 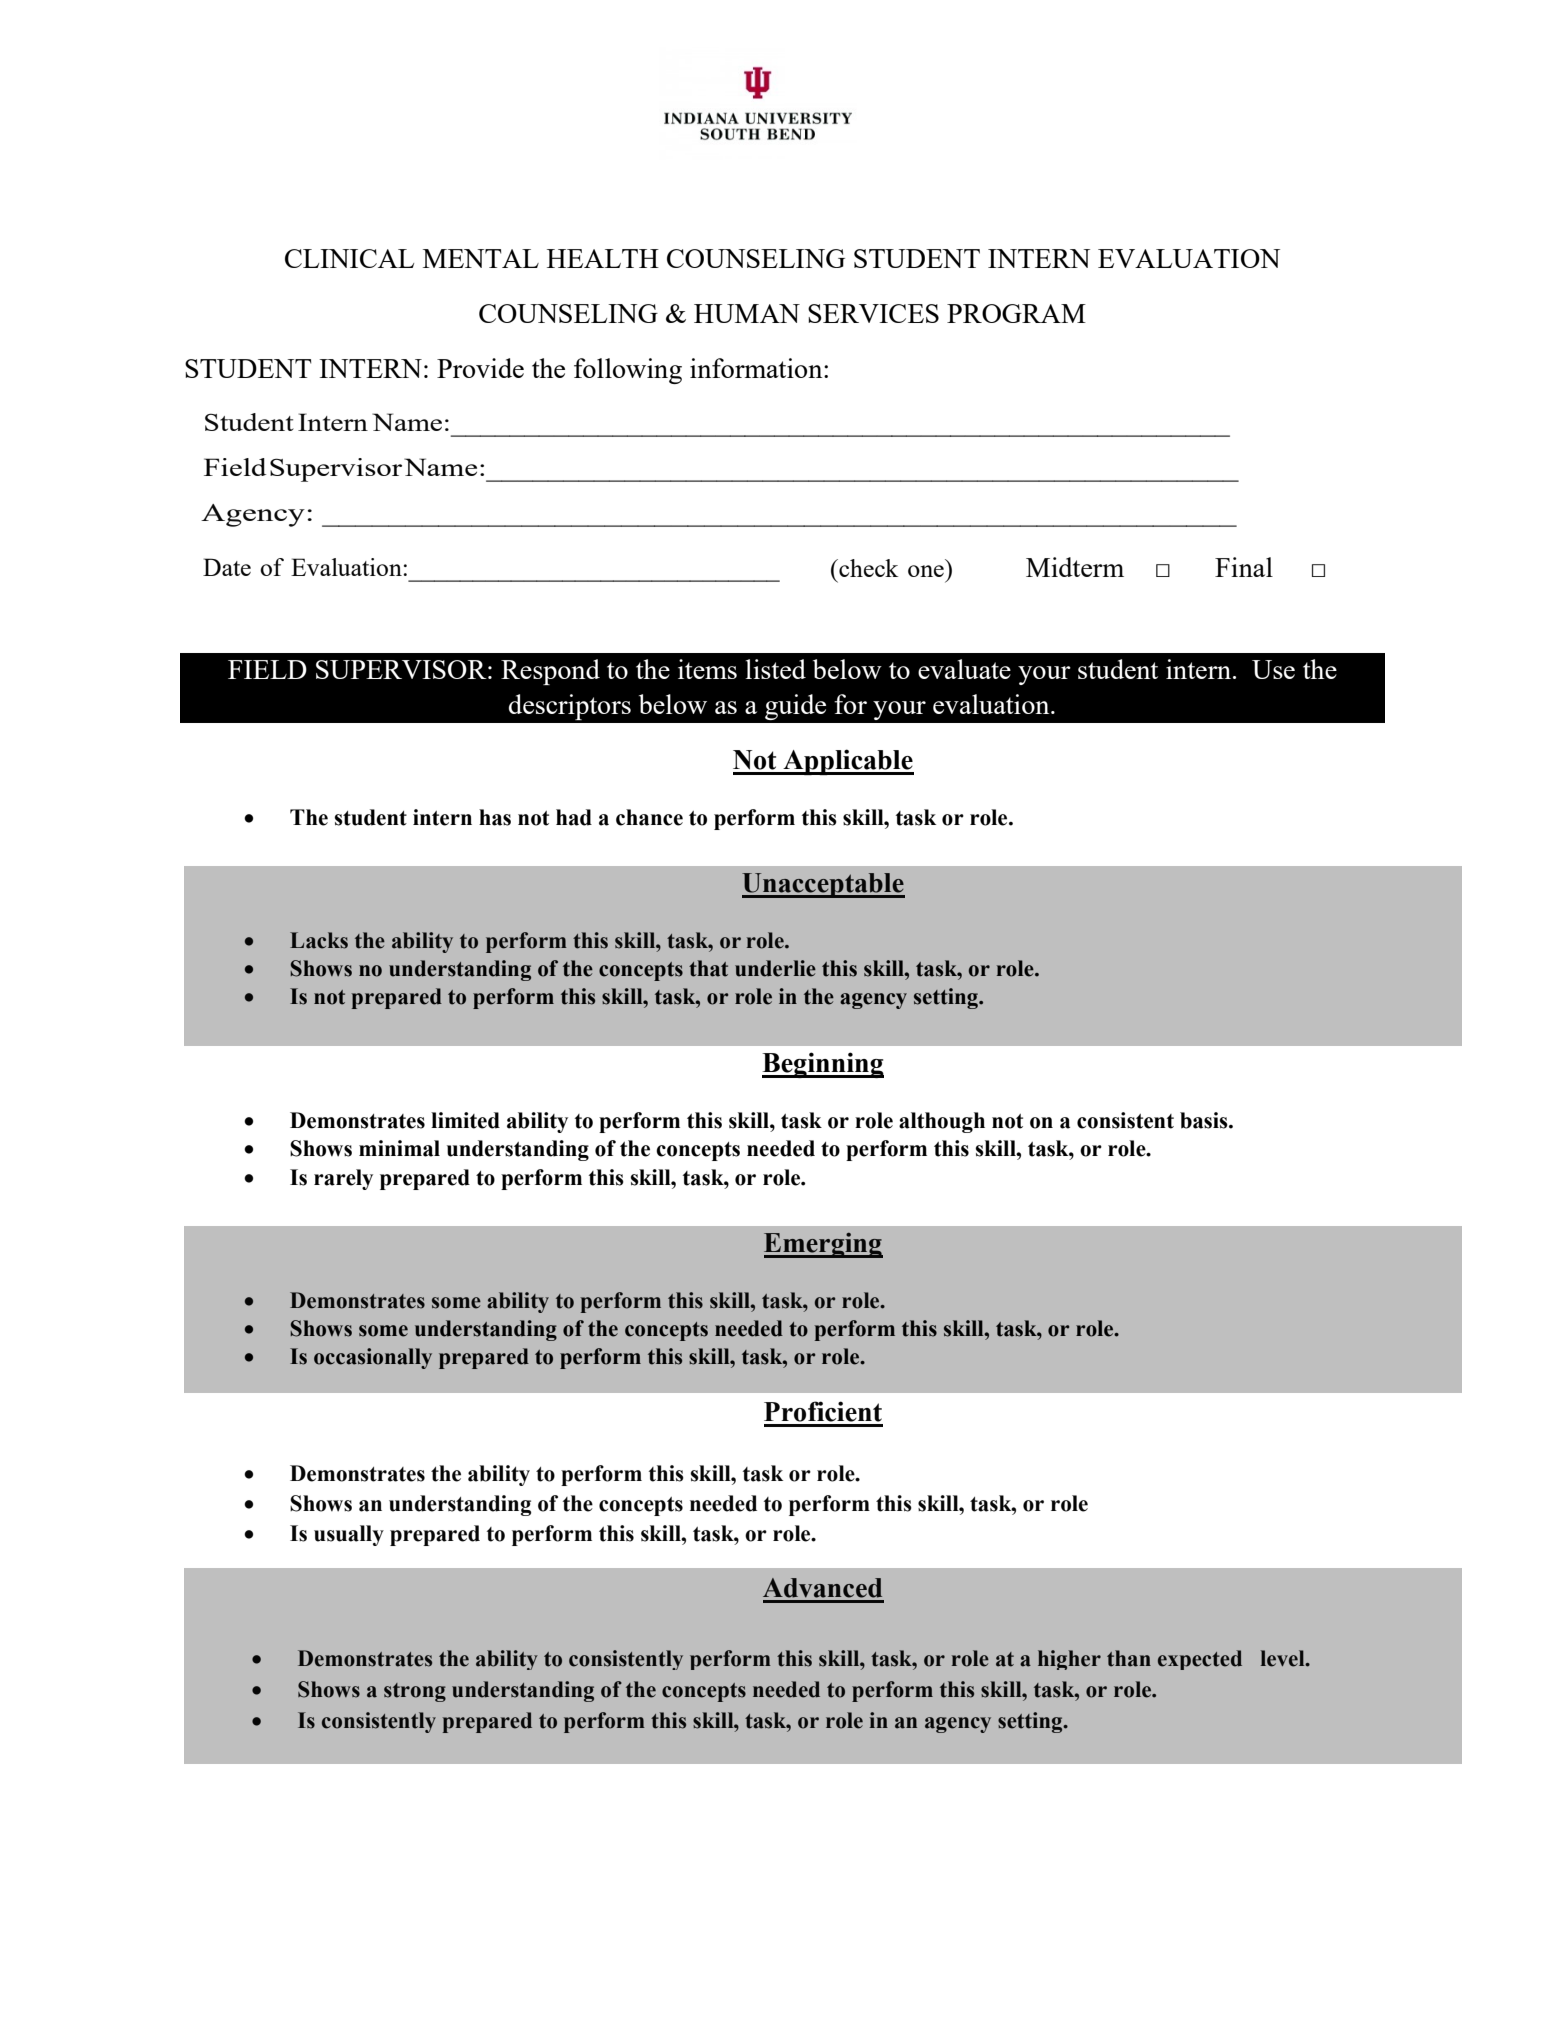 What do you see at coordinates (227, 567) in the document?
I see `Date` at bounding box center [227, 567].
